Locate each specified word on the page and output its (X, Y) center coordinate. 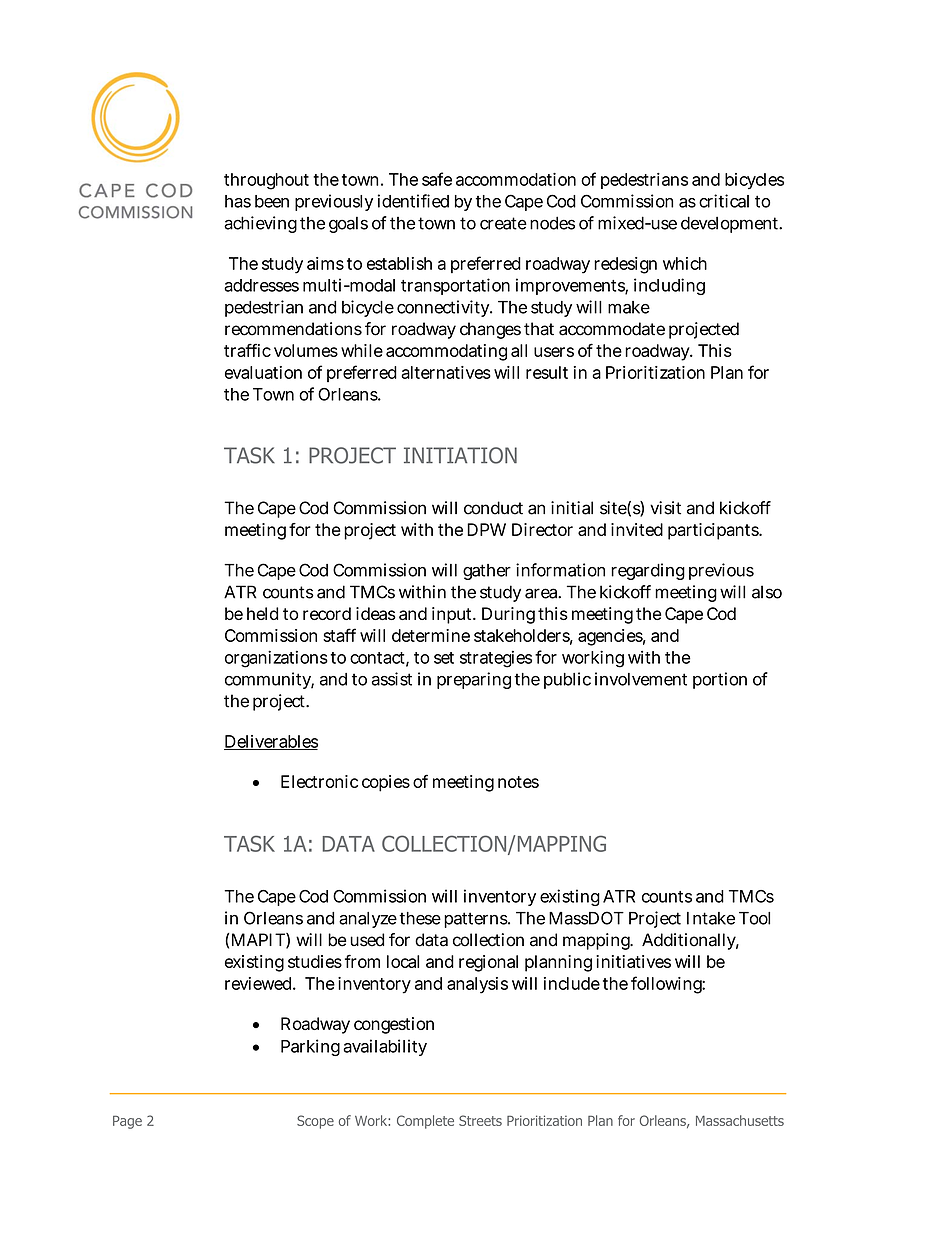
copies (386, 783)
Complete (425, 1122)
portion (720, 680)
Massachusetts (740, 1120)
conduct (493, 508)
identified (413, 201)
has (238, 201)
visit (665, 508)
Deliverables (271, 742)
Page (127, 1122)
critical (724, 201)
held (262, 613)
